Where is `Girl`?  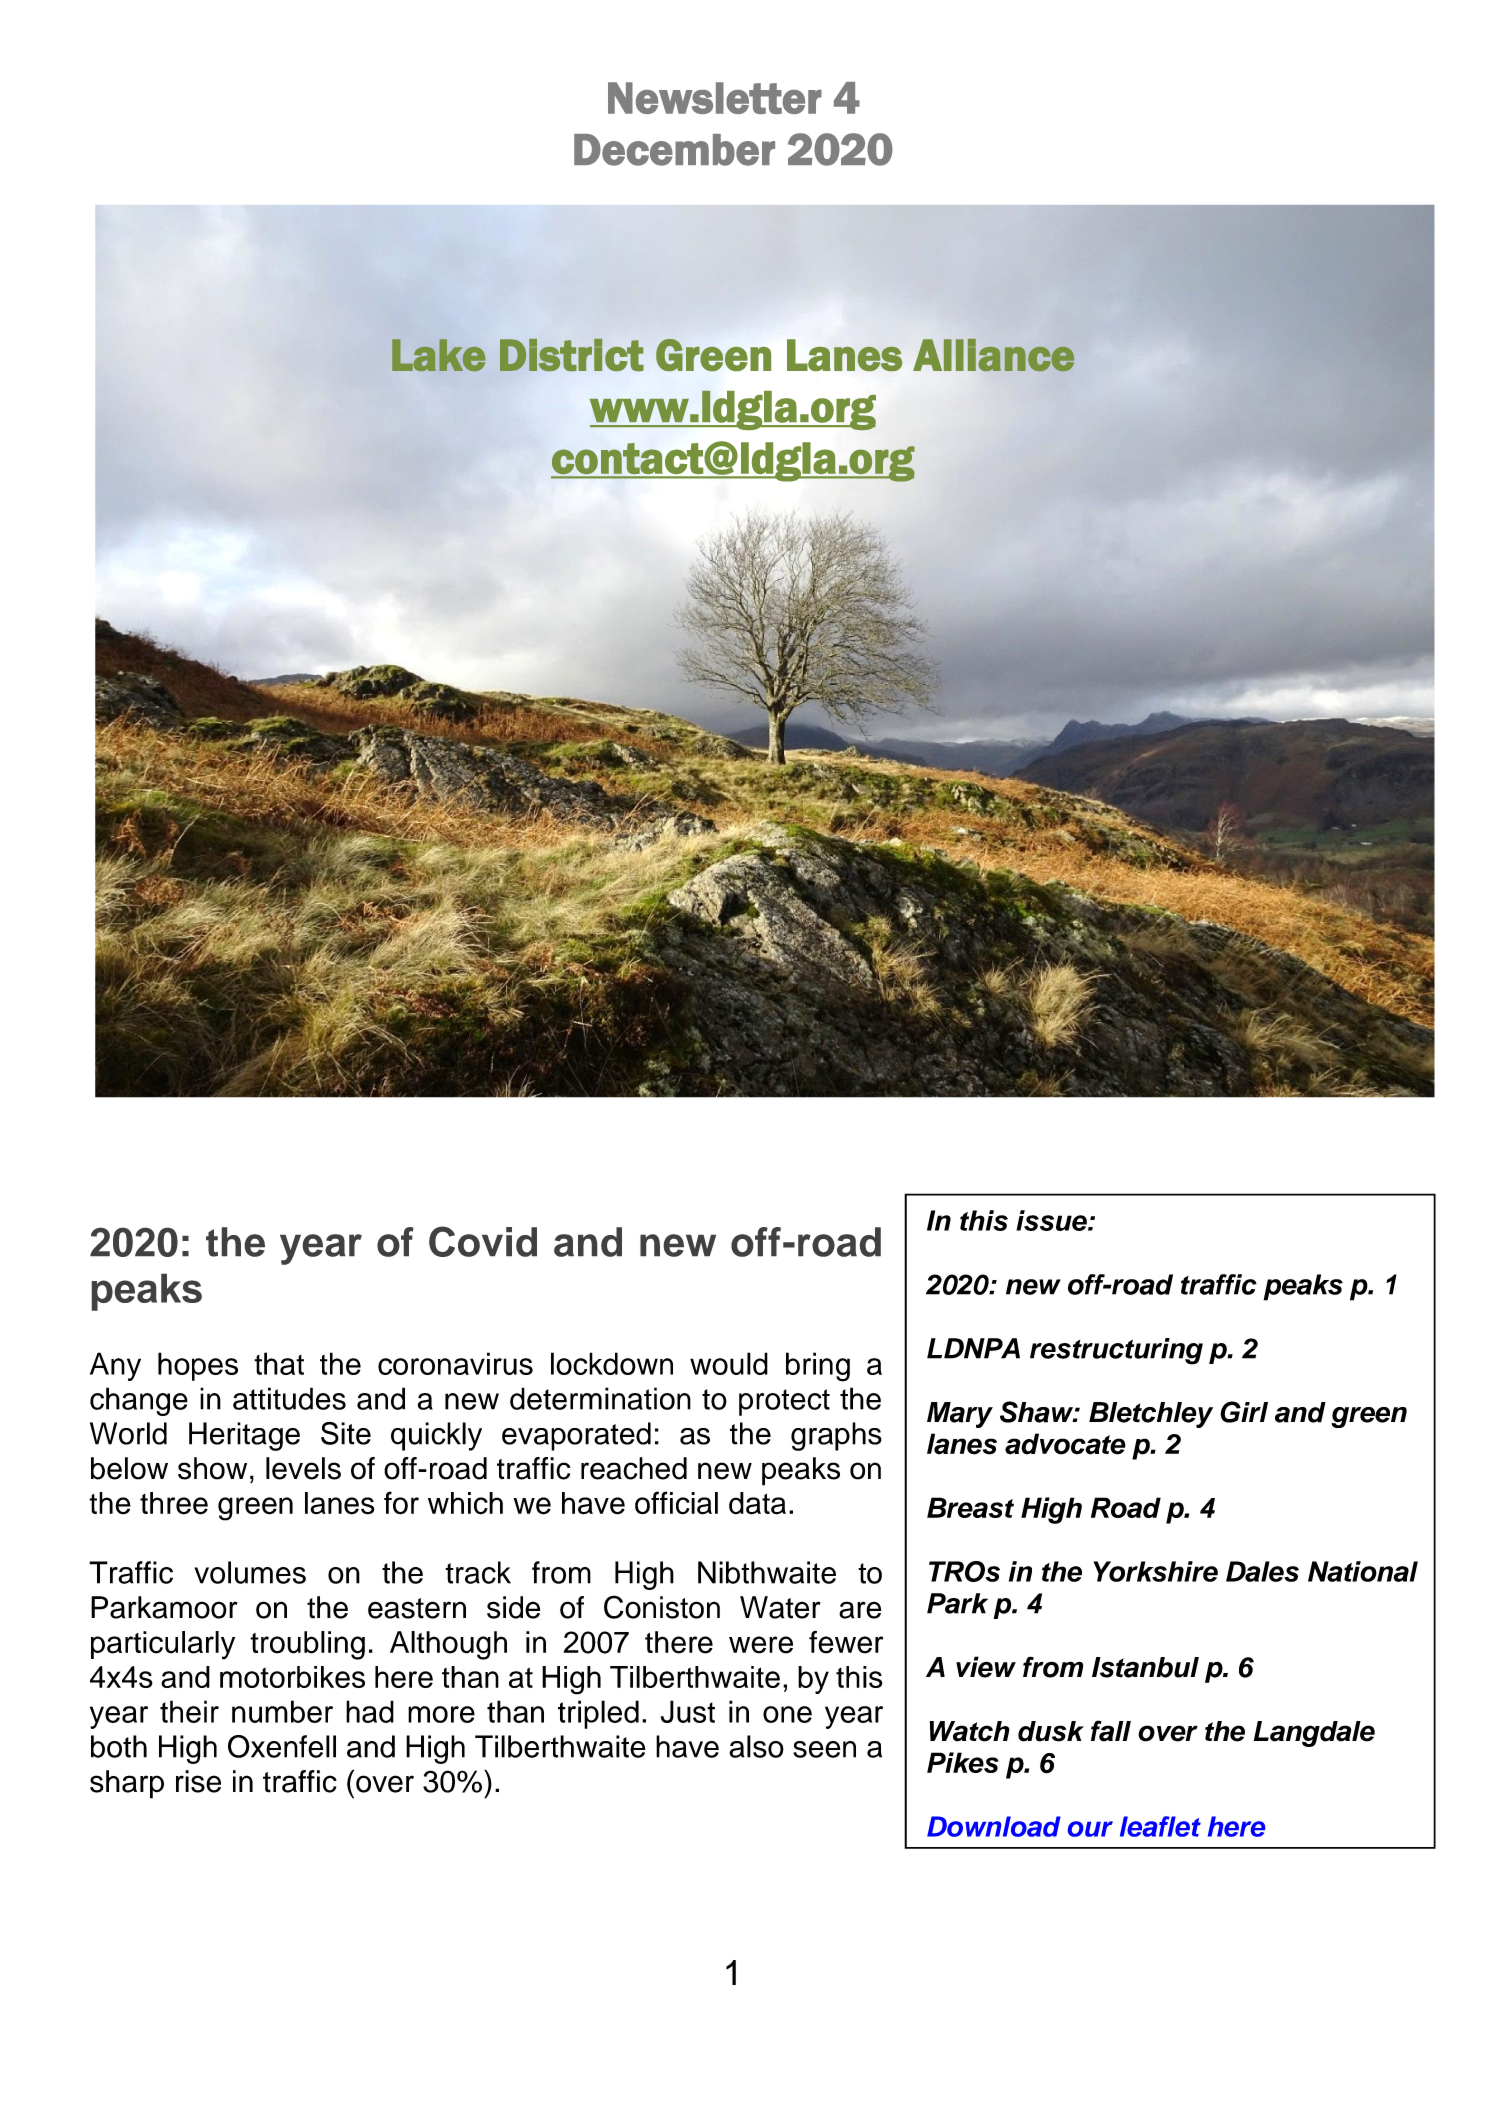 Girl is located at coordinates (1244, 1412).
